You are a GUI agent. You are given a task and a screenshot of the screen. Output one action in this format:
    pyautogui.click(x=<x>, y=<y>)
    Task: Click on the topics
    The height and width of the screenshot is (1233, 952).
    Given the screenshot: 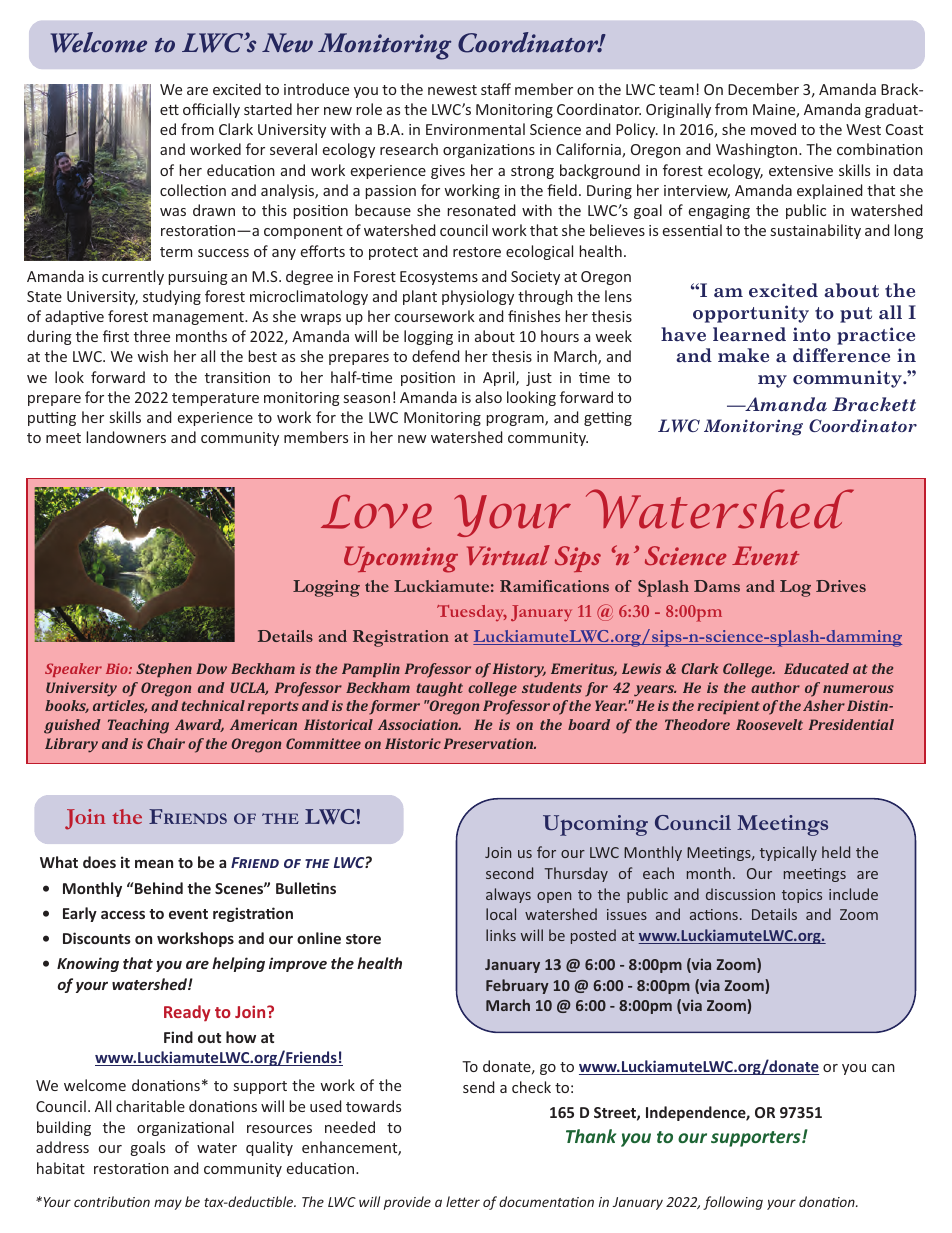 What is the action you would take?
    pyautogui.click(x=802, y=896)
